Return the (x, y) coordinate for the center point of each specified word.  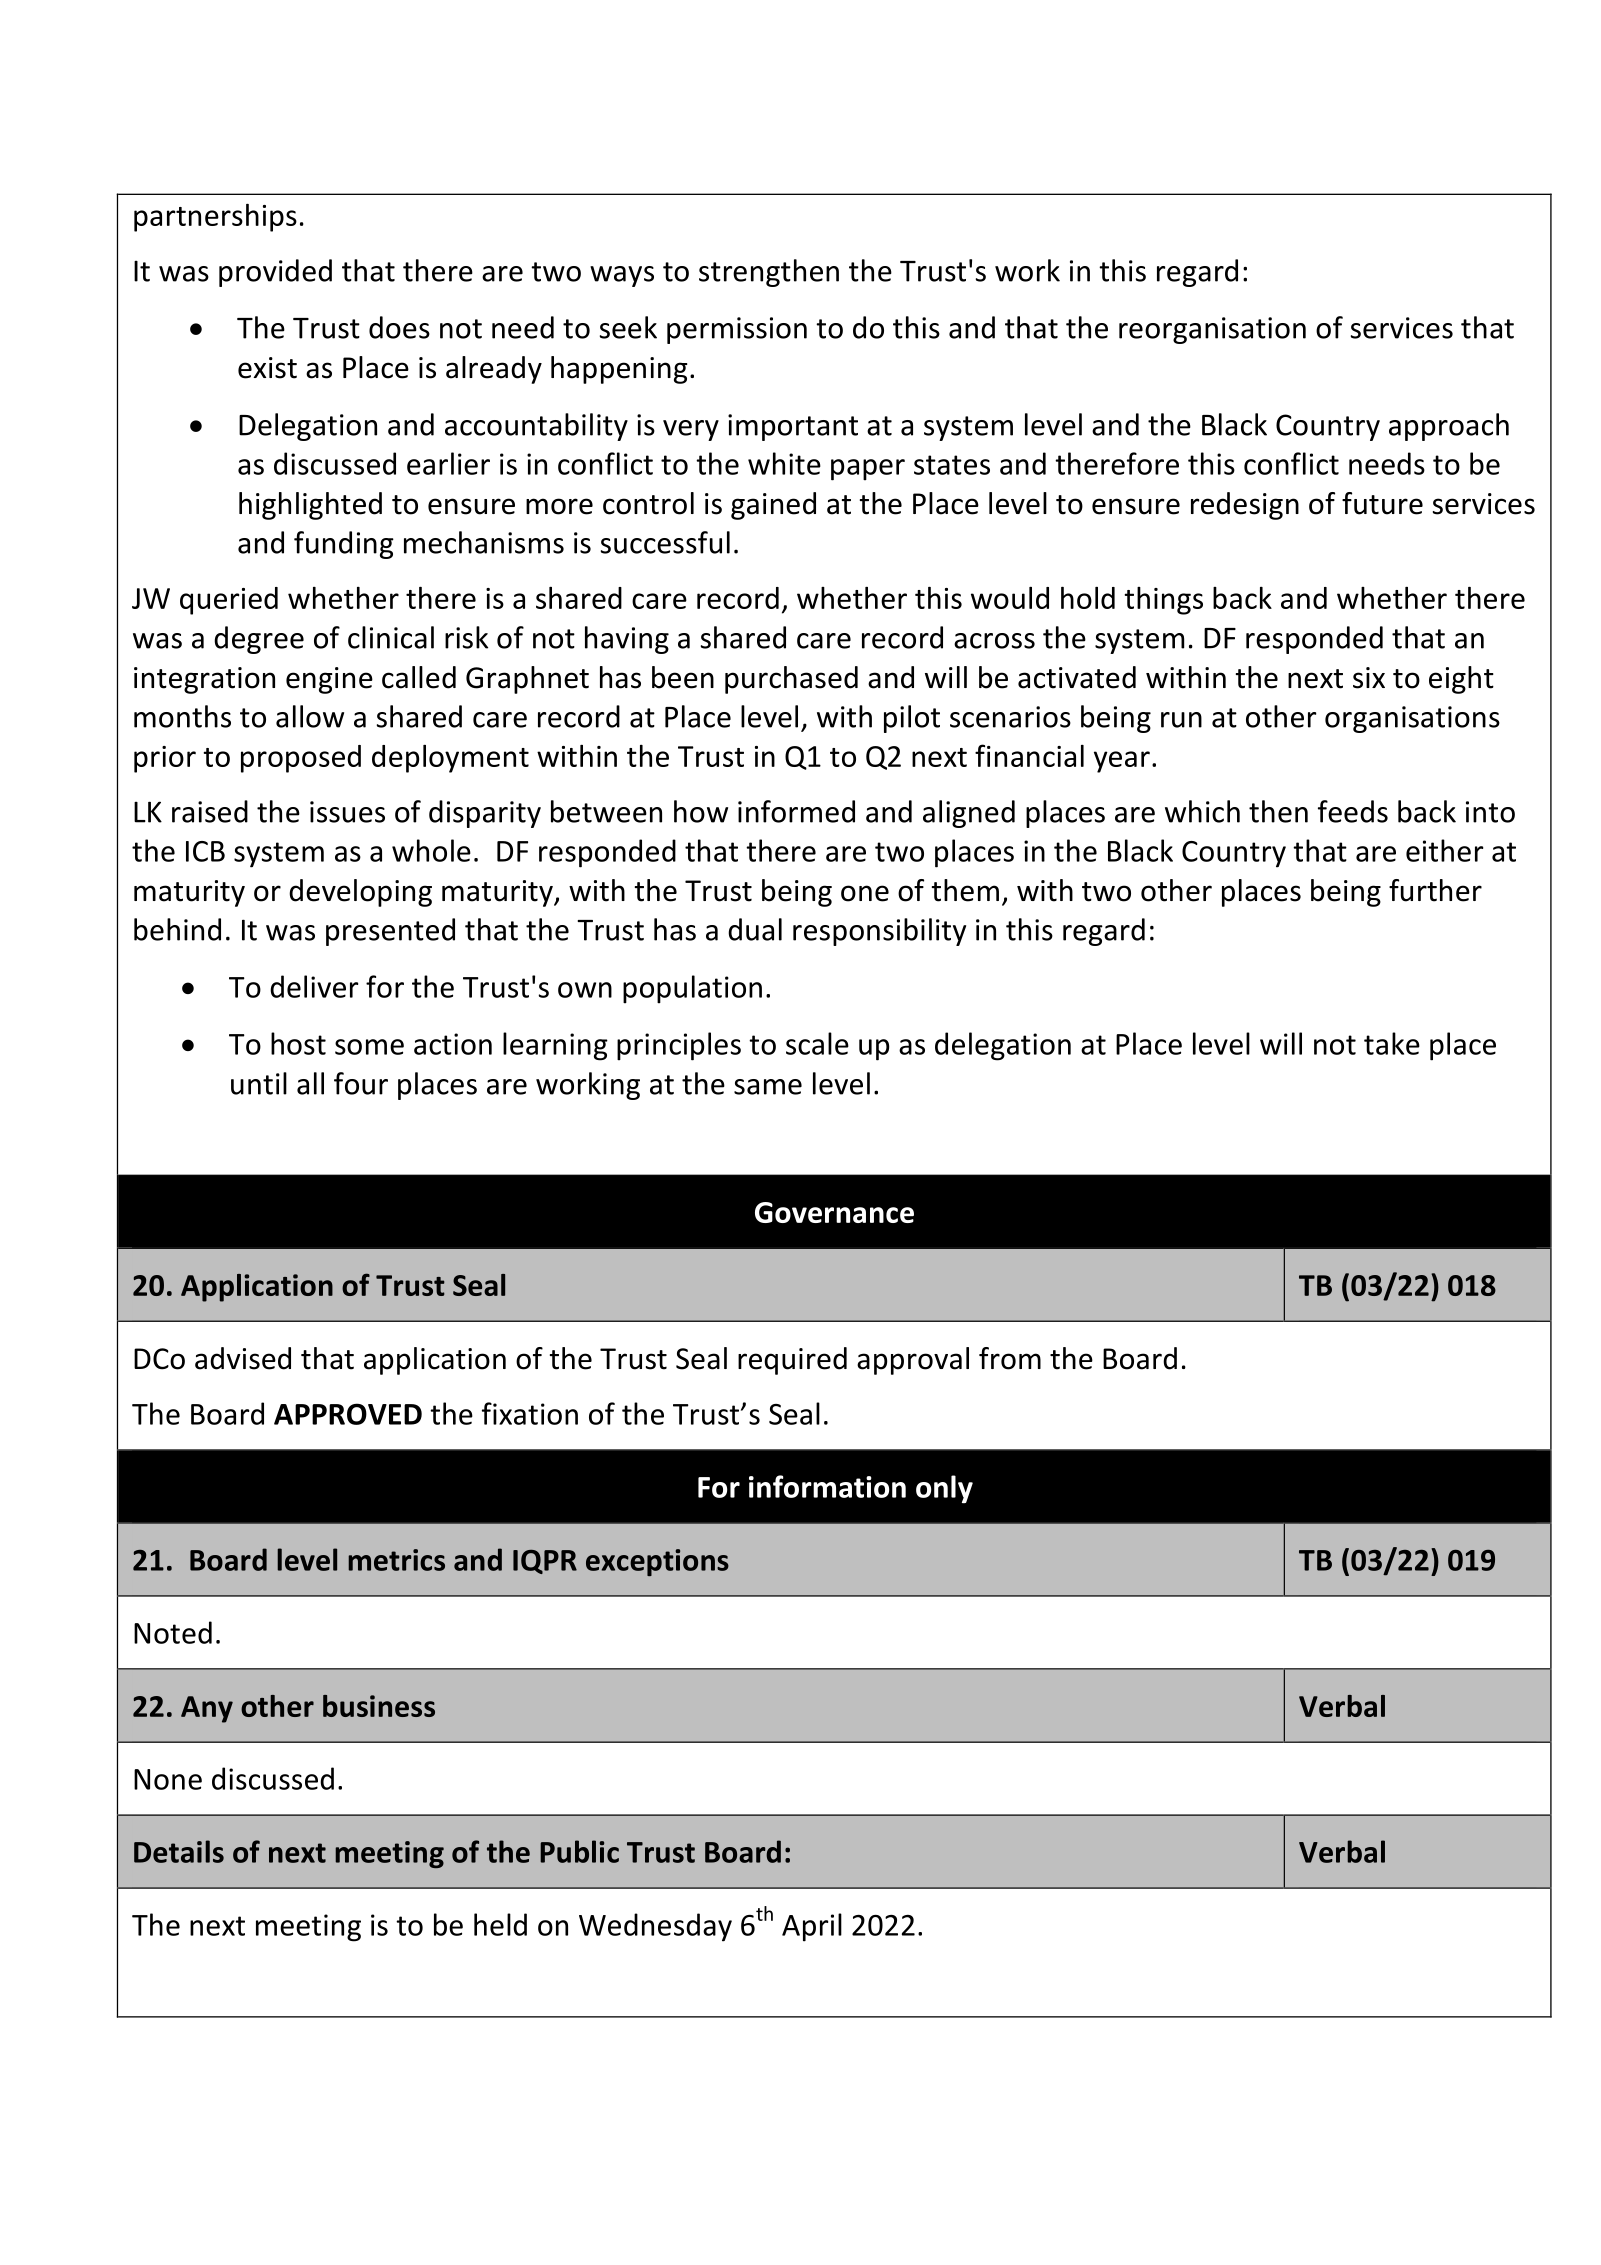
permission (737, 330)
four (361, 1083)
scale (817, 1043)
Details (179, 1851)
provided (275, 273)
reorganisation (1212, 330)
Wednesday (655, 1927)
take (1392, 1043)
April (812, 1927)
